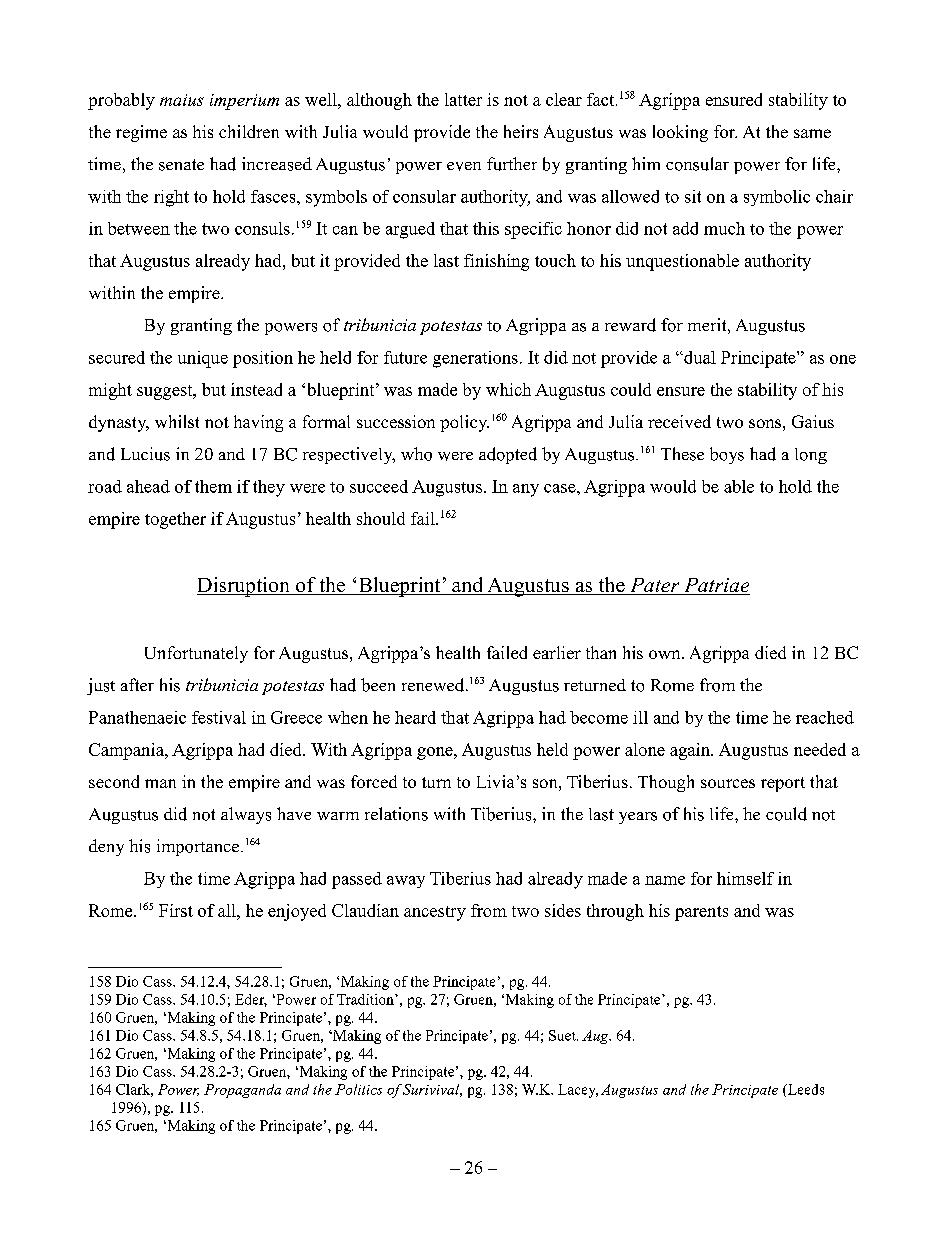 Image resolution: width=952 pixels, height=1233 pixels. I want to click on unique, so click(203, 359).
